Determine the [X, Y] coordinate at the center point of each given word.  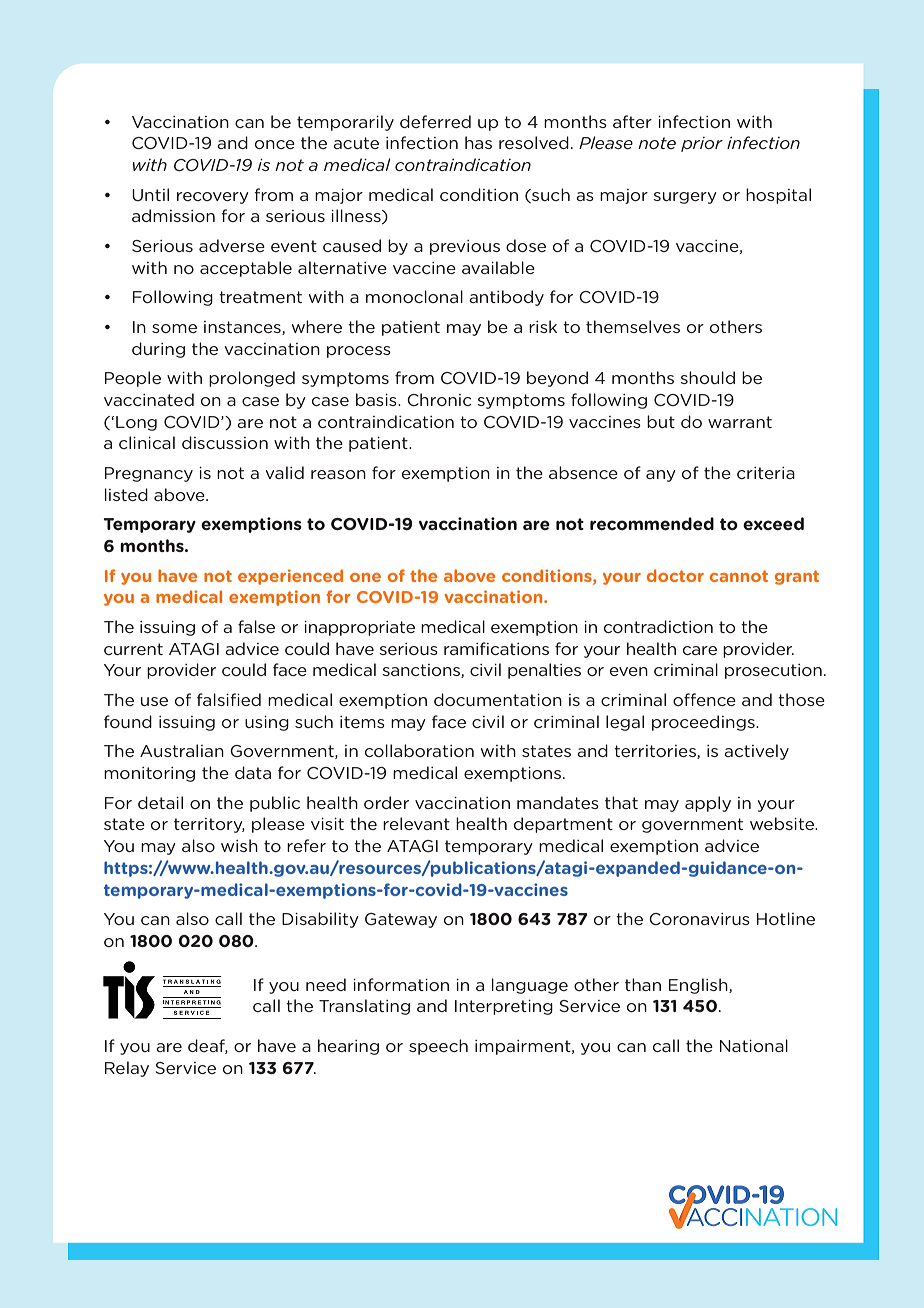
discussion [225, 442]
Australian [182, 750]
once [275, 144]
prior [702, 144]
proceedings [704, 723]
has [478, 142]
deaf [208, 1046]
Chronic [439, 399]
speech [438, 1047]
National [754, 1045]
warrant [740, 422]
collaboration [419, 750]
